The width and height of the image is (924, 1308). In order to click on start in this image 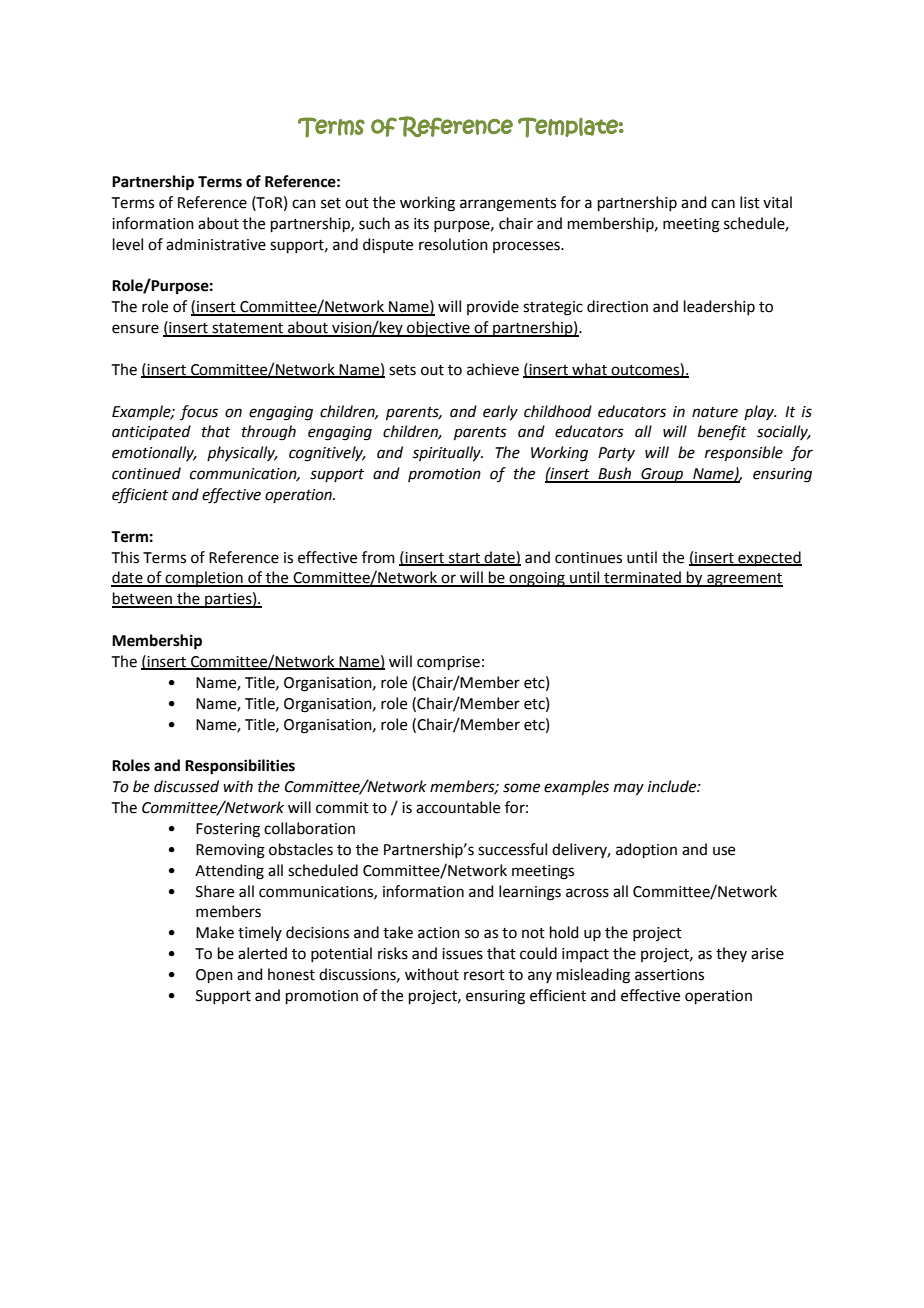, I will do `click(465, 559)`.
